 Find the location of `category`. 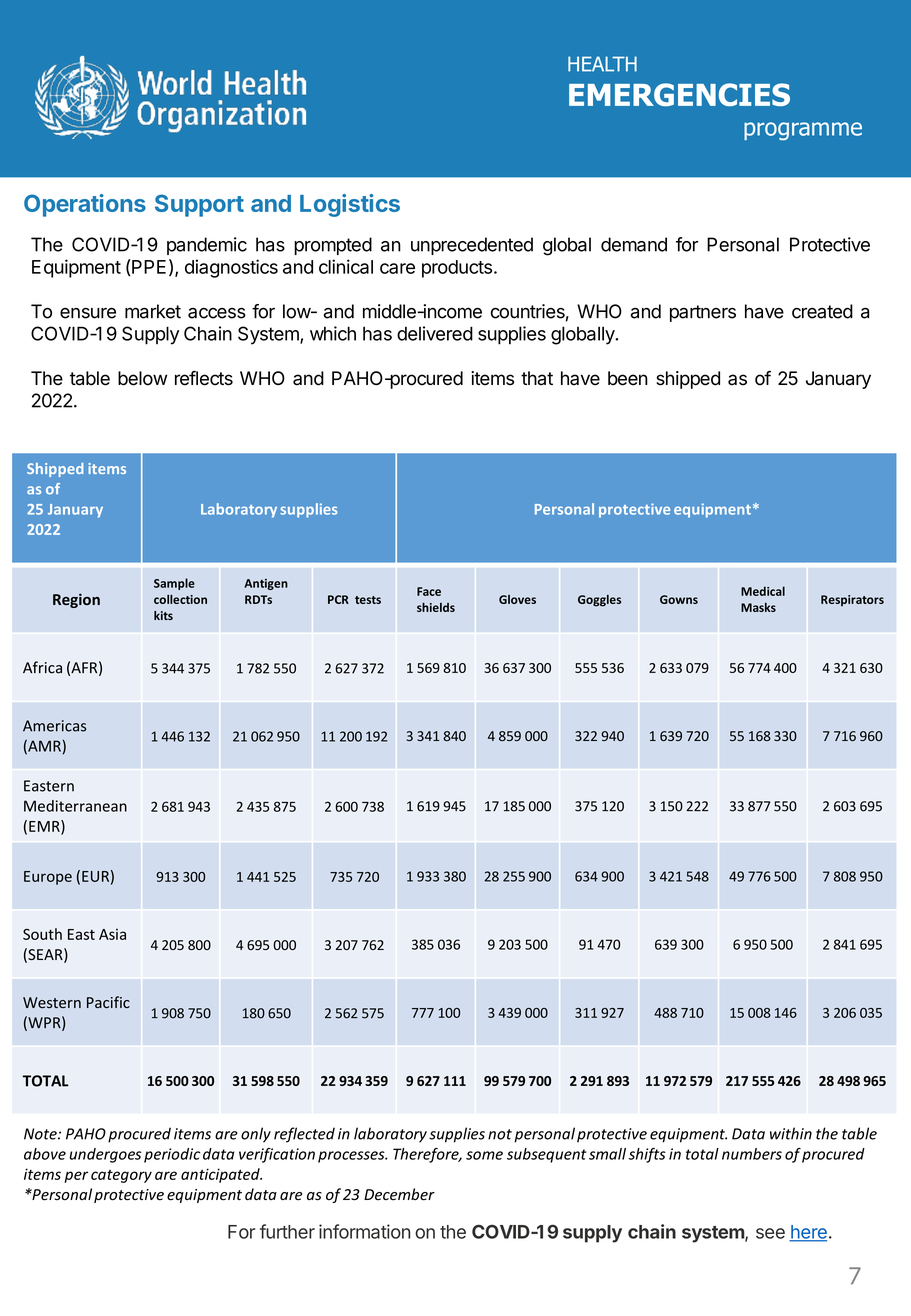

category is located at coordinates (121, 1176).
